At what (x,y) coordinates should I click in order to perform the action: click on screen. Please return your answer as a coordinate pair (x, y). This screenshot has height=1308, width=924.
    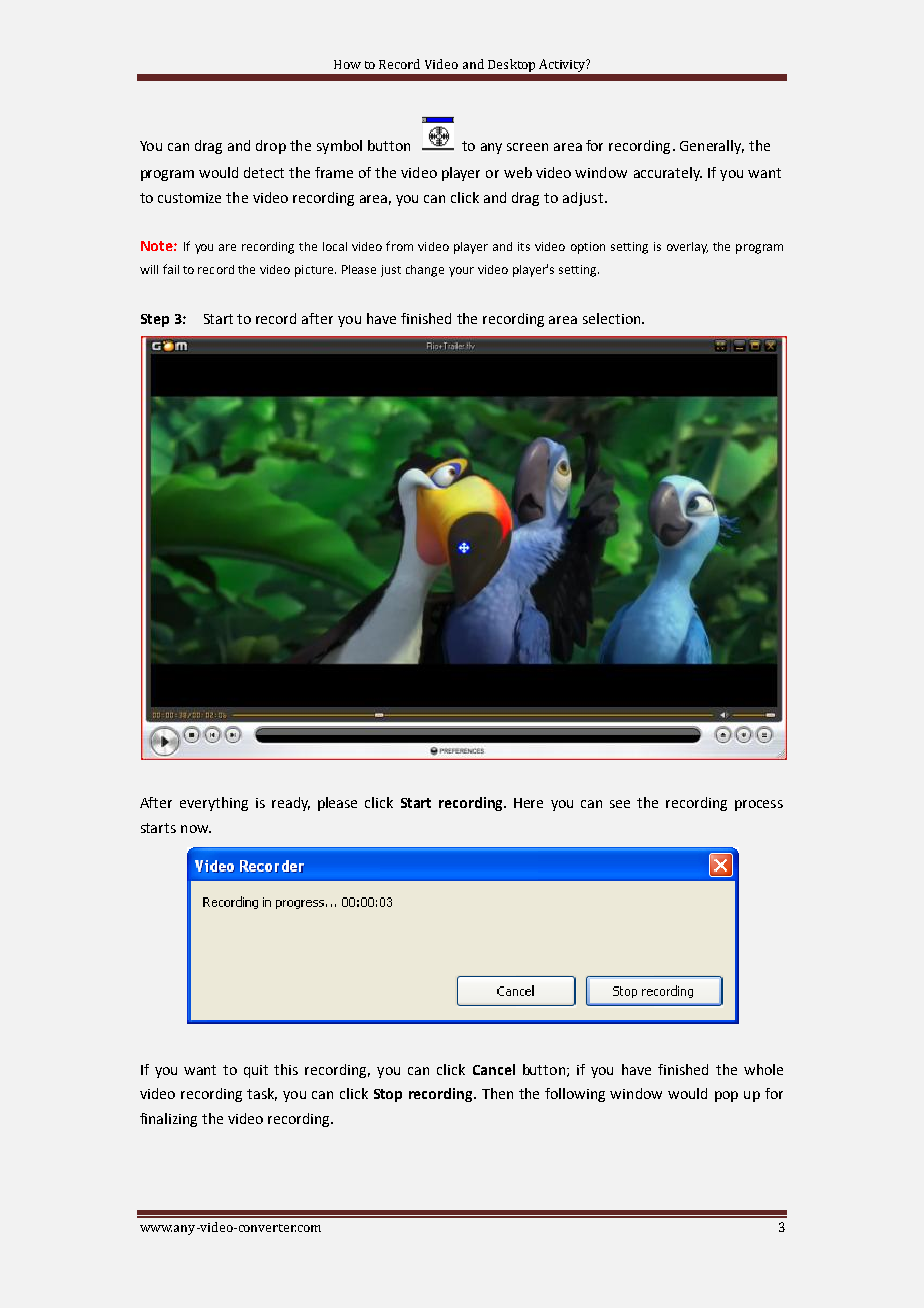
    Looking at the image, I should click on (527, 147).
